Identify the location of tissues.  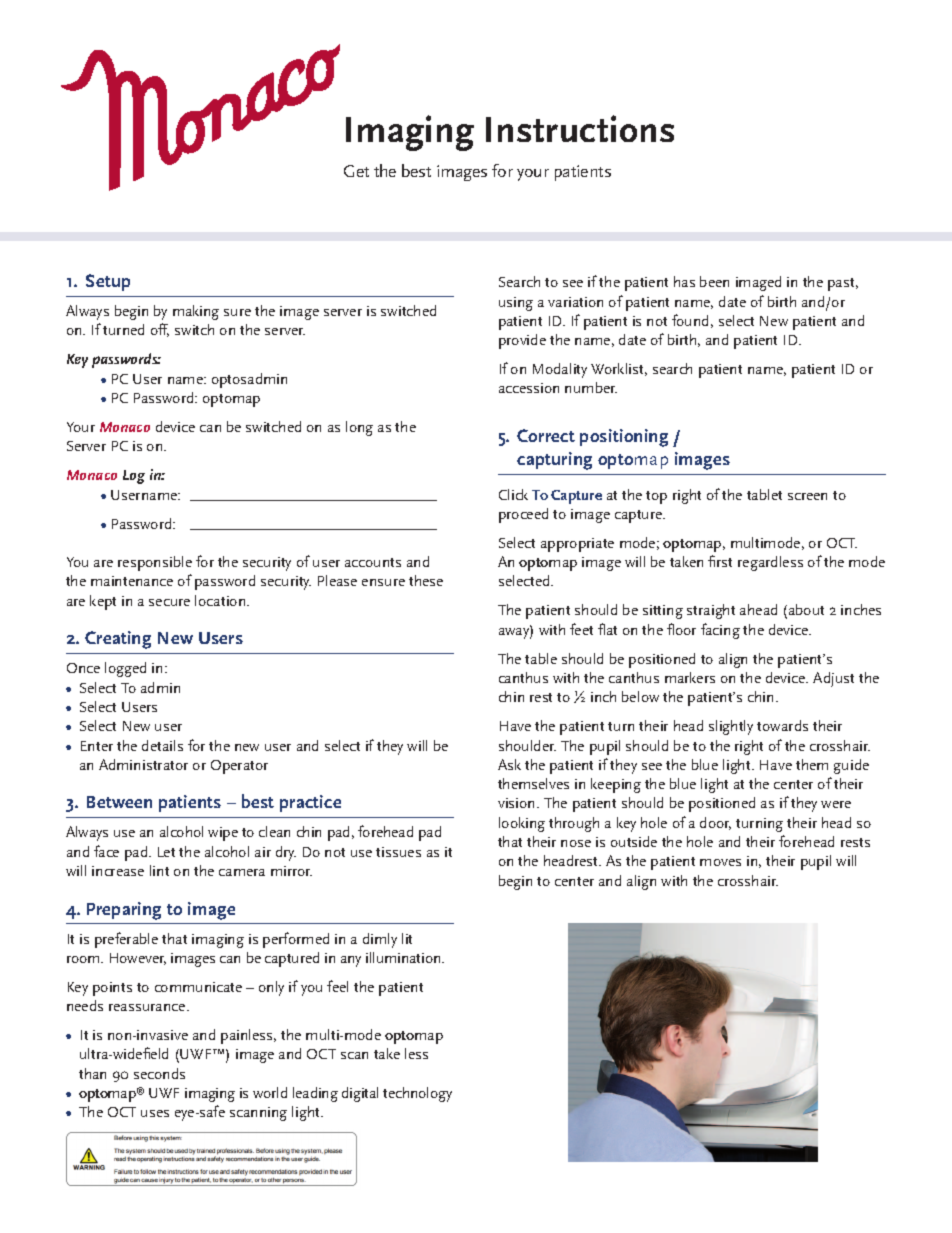
(398, 852).
